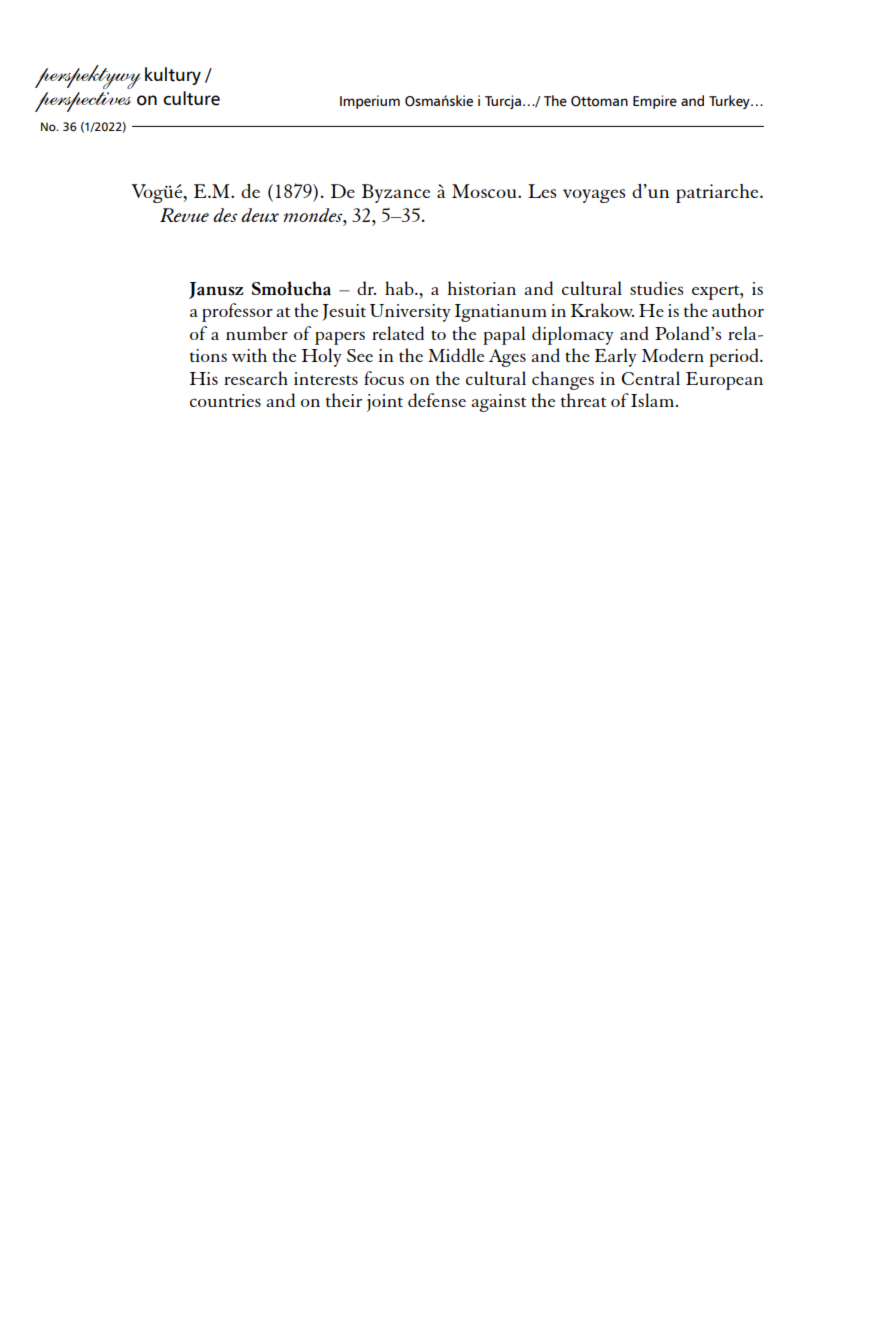 This screenshot has height=1333, width=896. Describe the element at coordinates (370, 102) in the screenshot. I see `Imperium` at that location.
